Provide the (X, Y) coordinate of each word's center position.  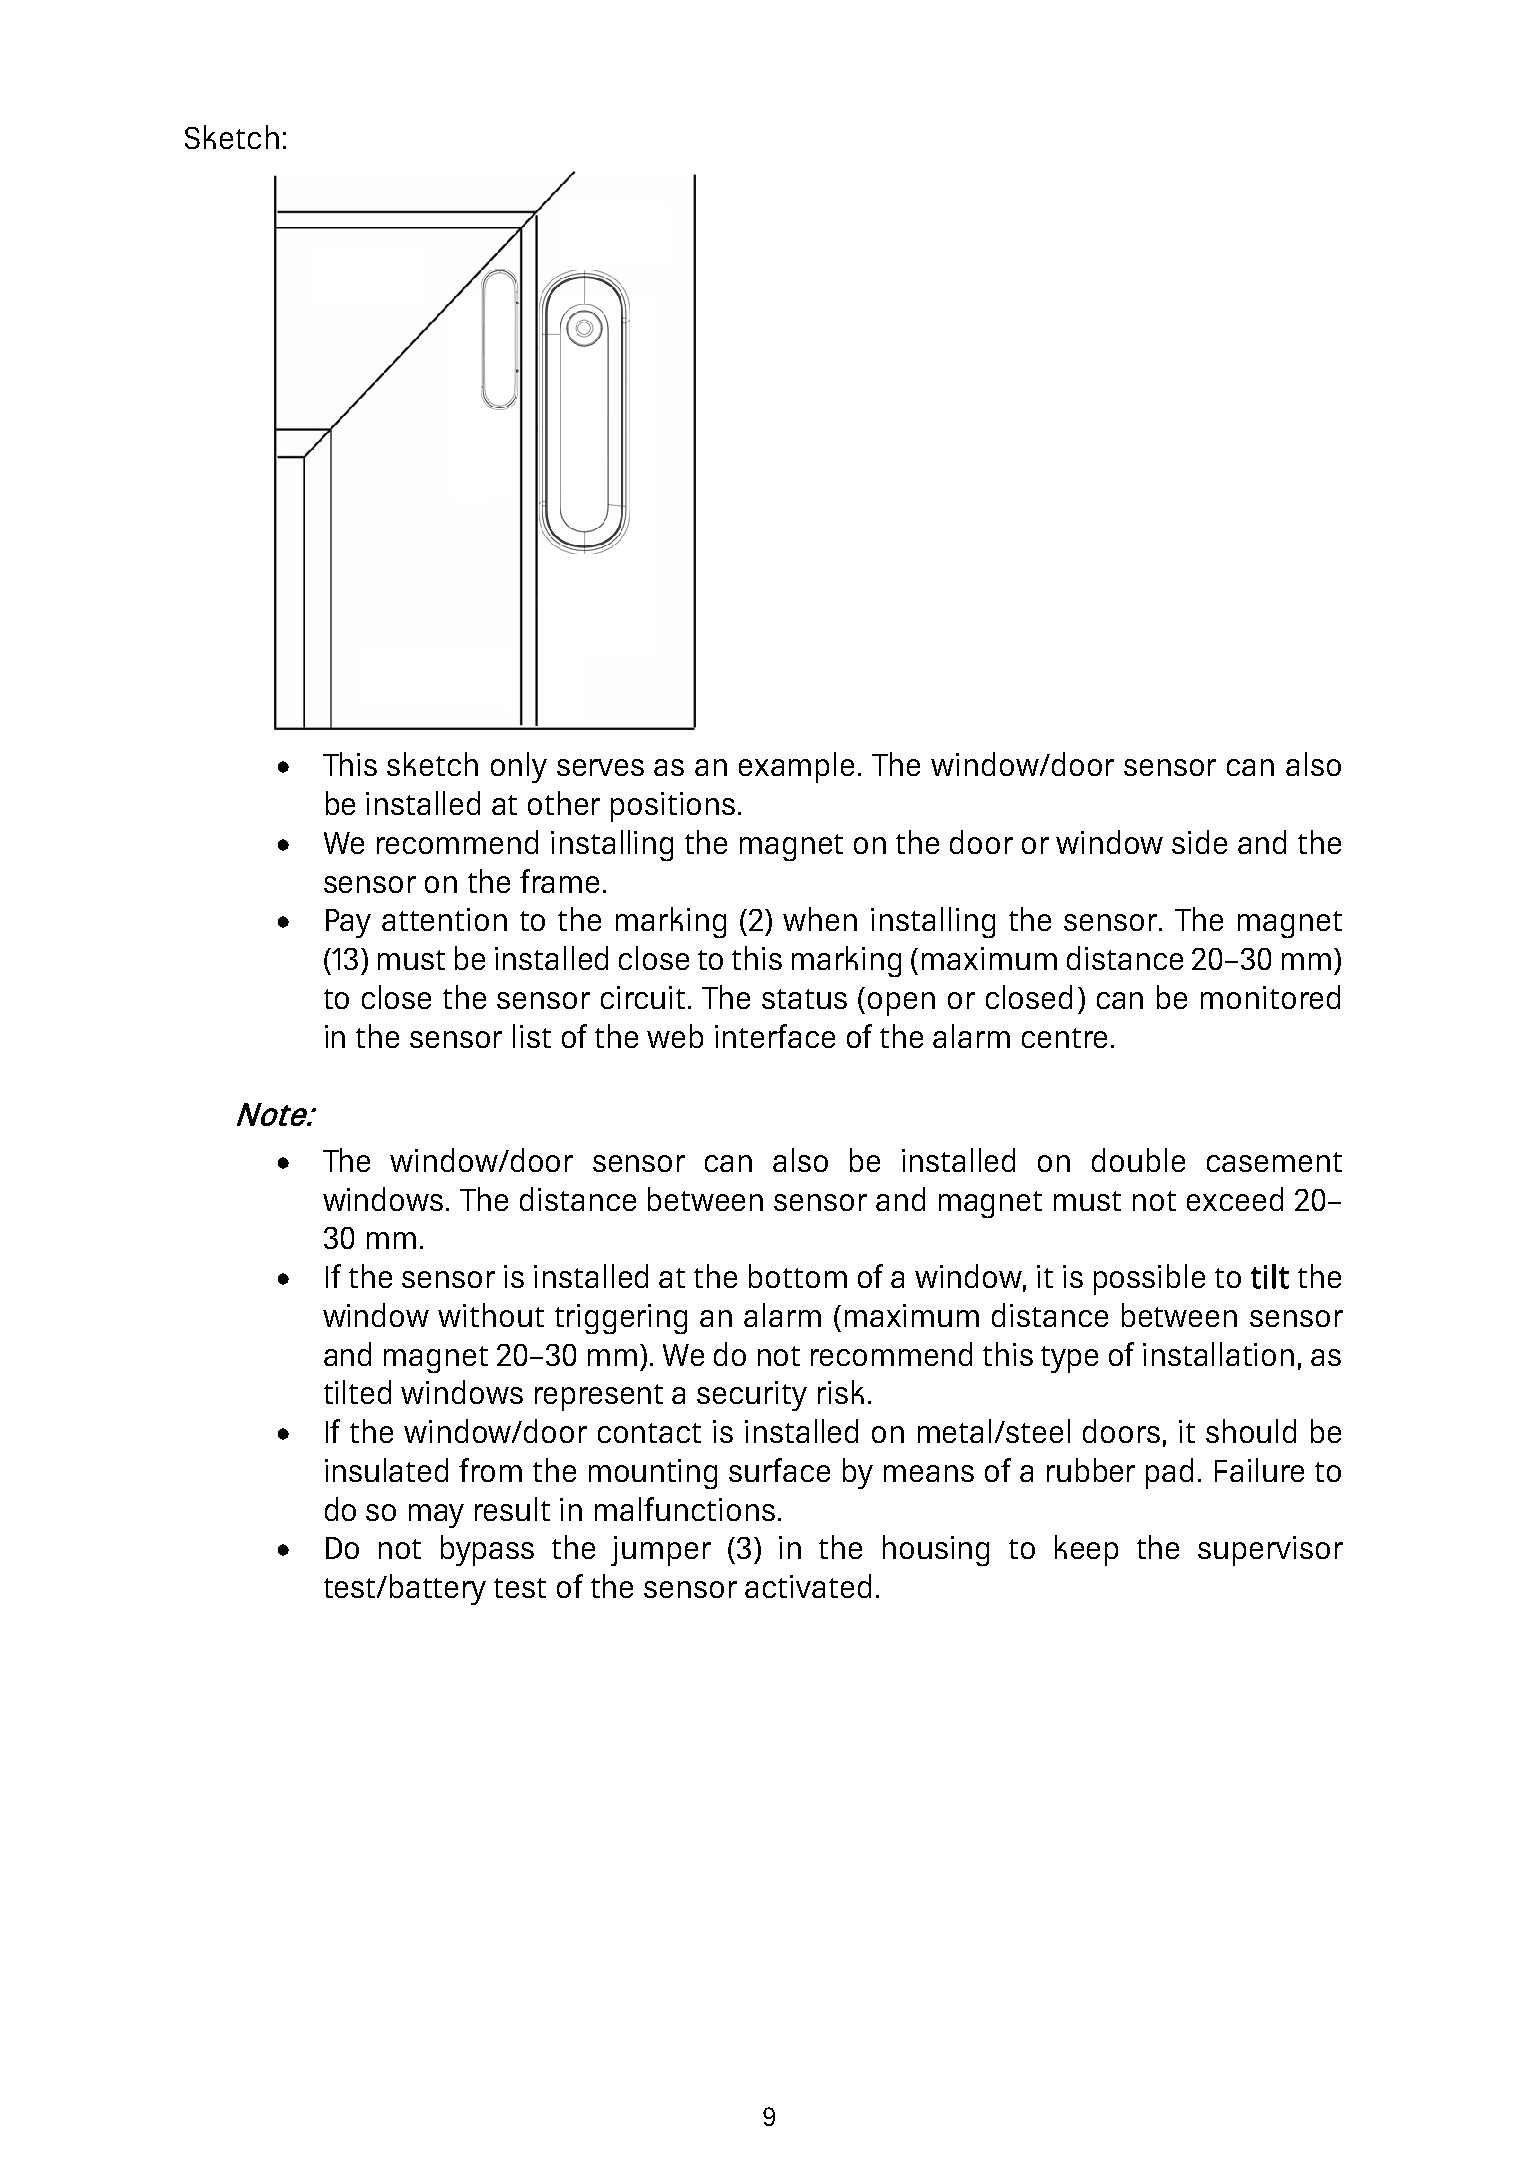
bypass (487, 1550)
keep (1086, 1550)
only (519, 767)
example (796, 767)
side (1199, 842)
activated (808, 1586)
